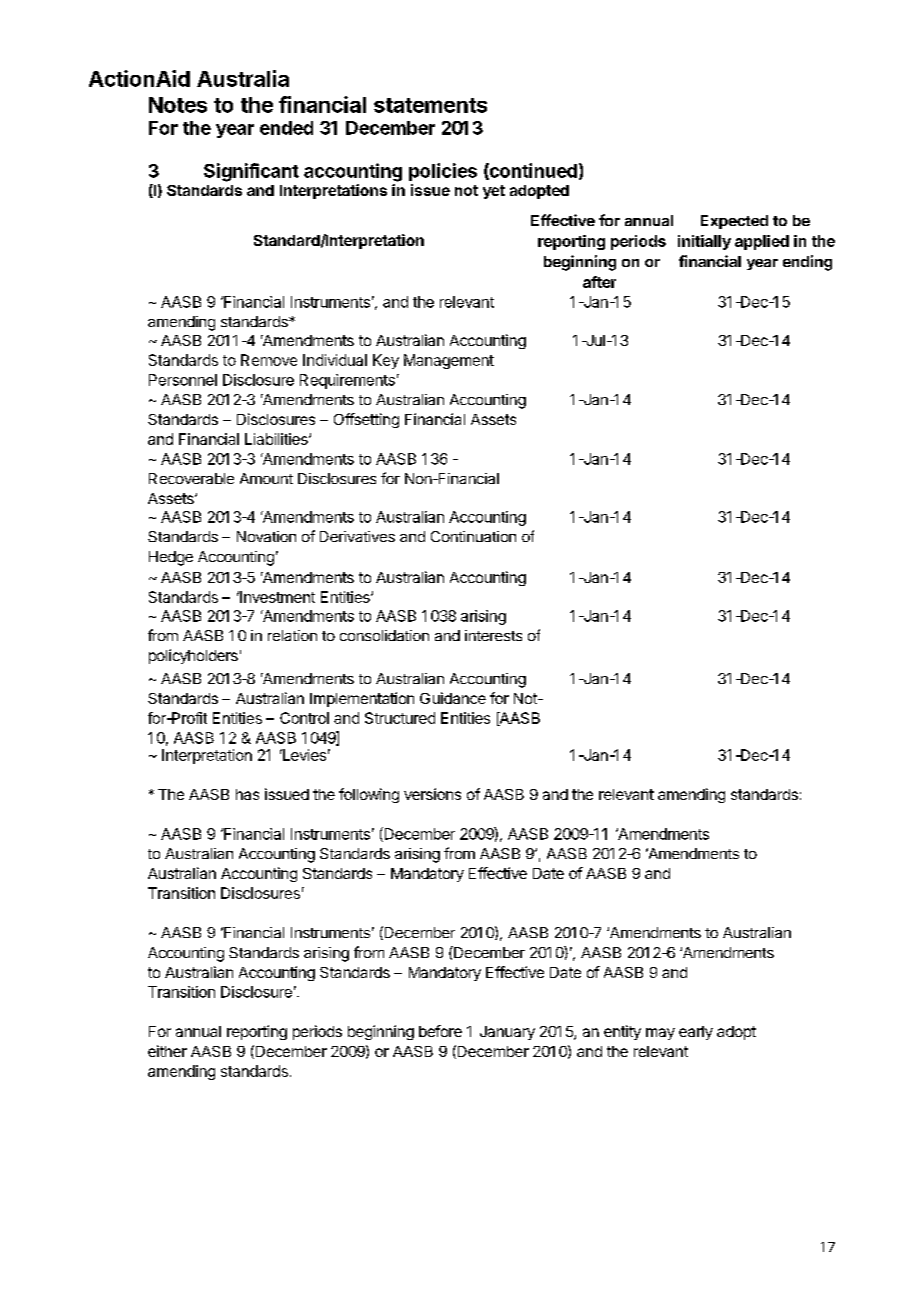 Image resolution: width=924 pixels, height=1308 pixels. I want to click on ended, so click(286, 128).
